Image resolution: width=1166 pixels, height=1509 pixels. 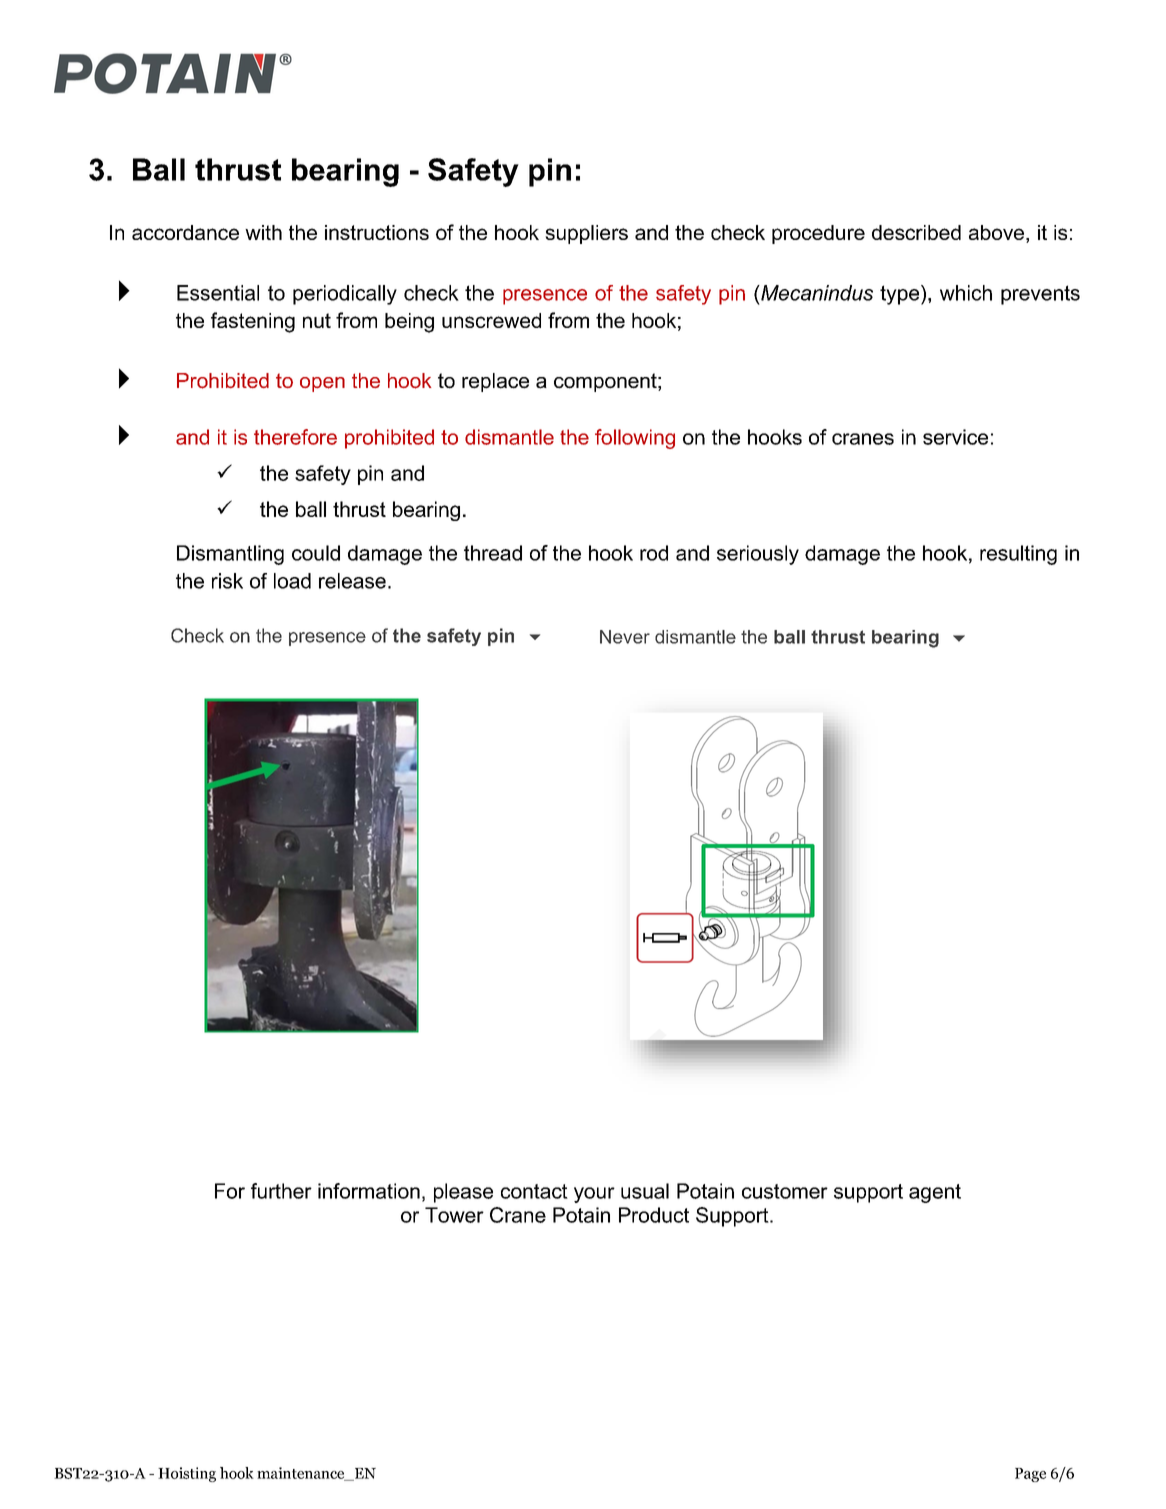 What do you see at coordinates (654, 1215) in the screenshot?
I see `Product` at bounding box center [654, 1215].
